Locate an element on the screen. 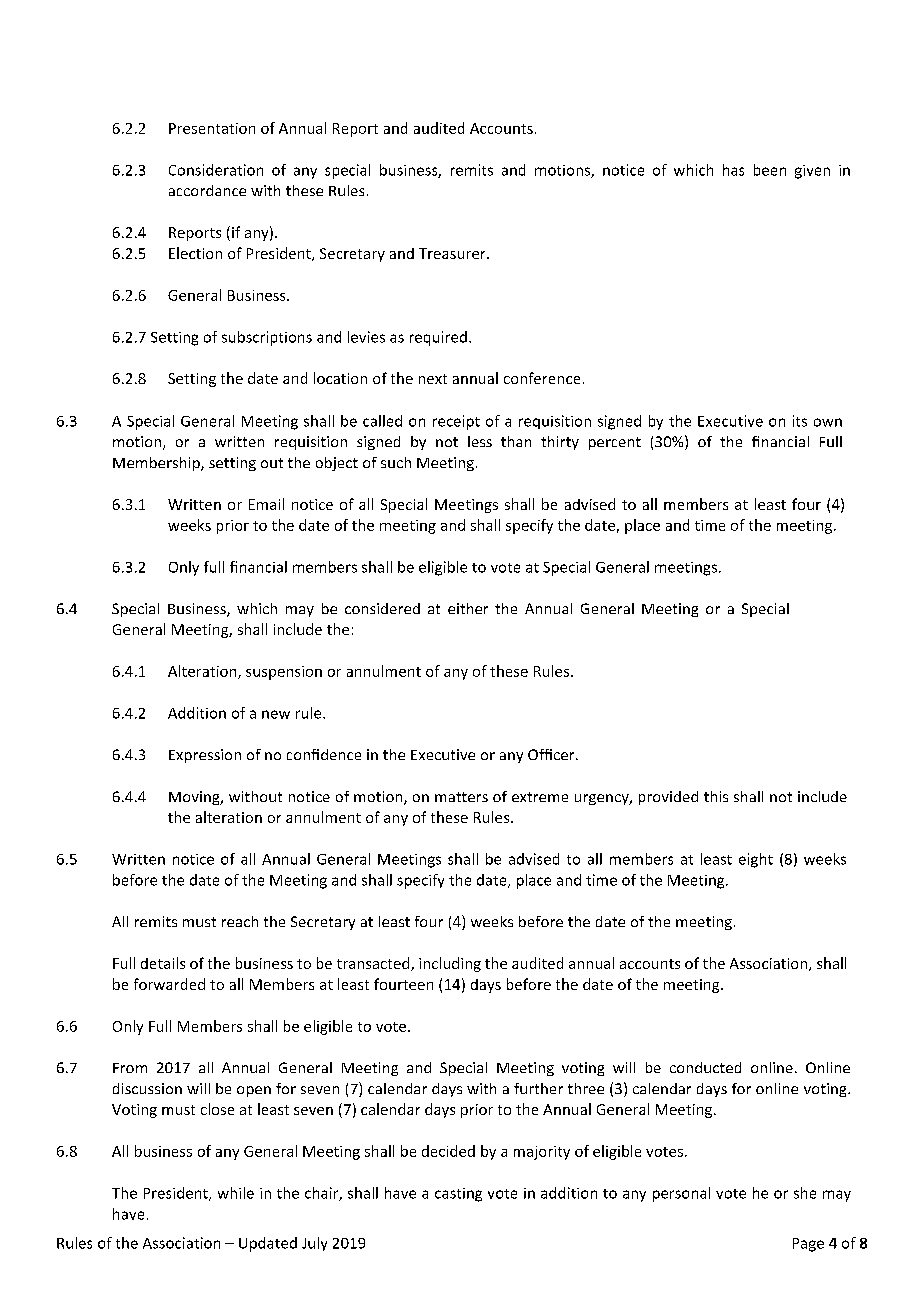 The height and width of the screenshot is (1308, 924). while is located at coordinates (236, 1193).
